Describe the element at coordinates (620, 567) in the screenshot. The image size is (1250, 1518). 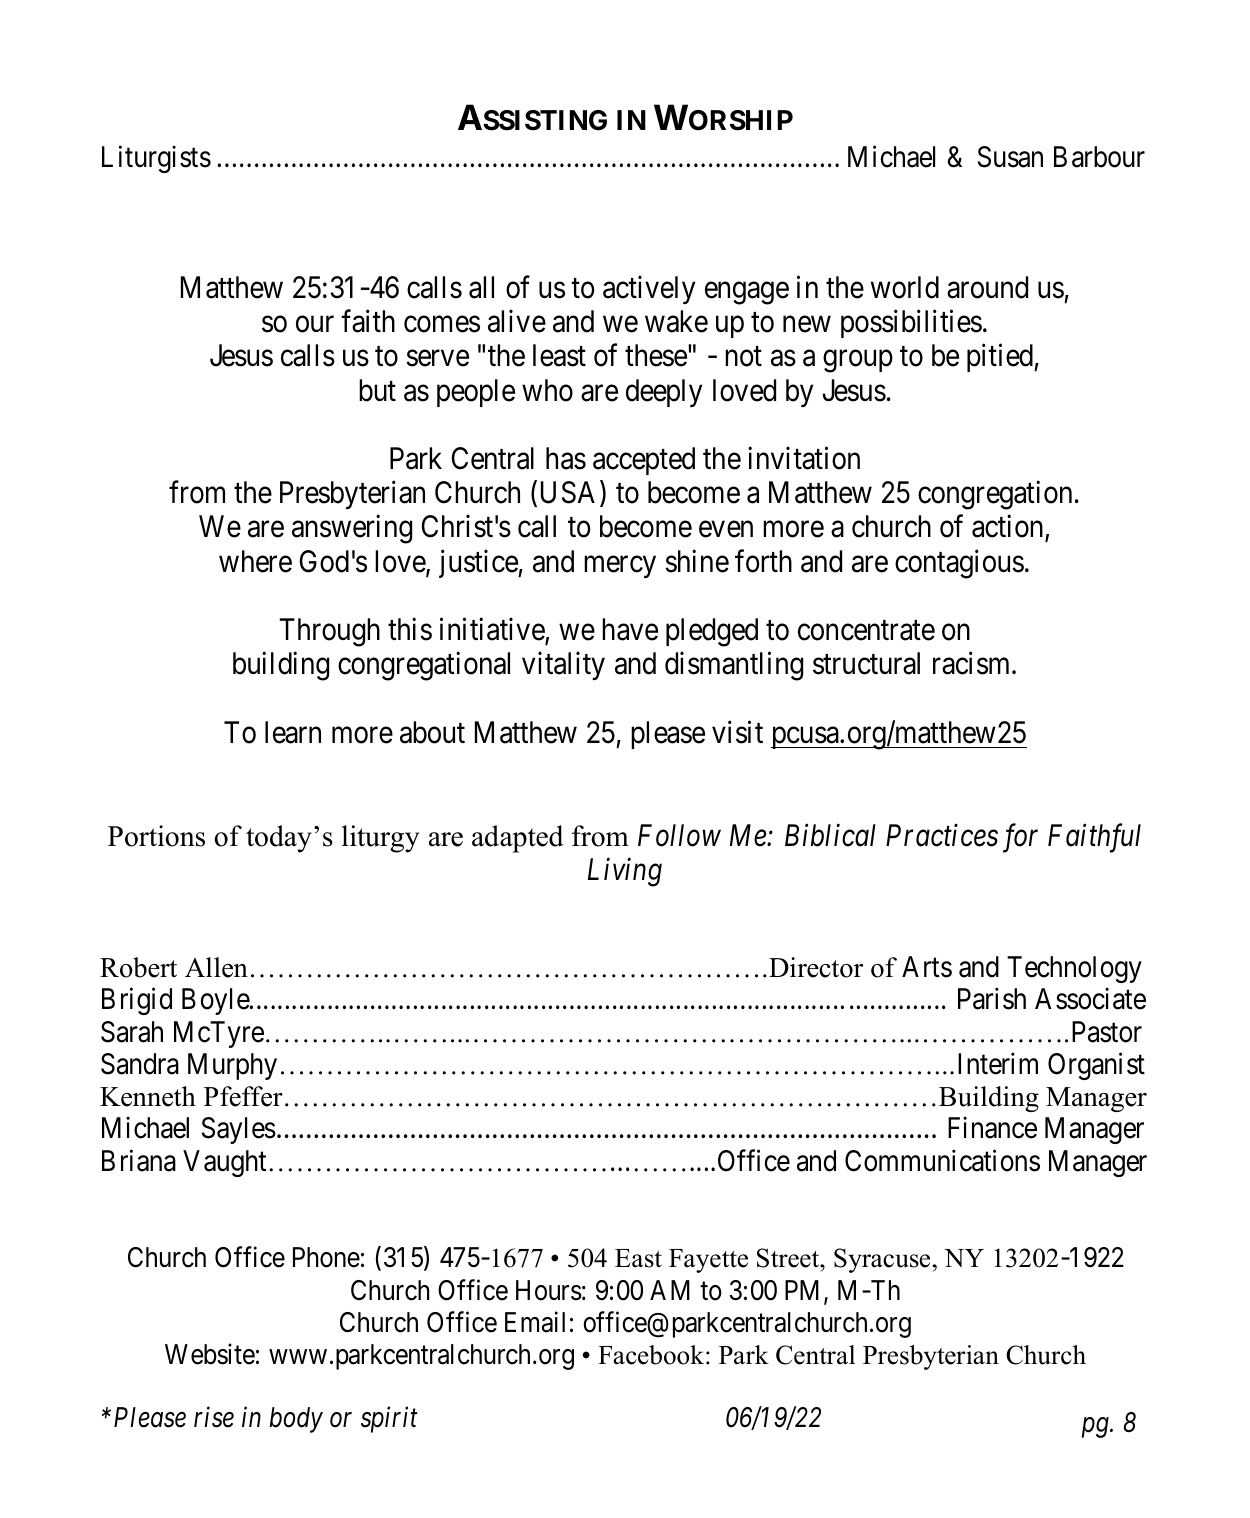
I see `mercy` at that location.
